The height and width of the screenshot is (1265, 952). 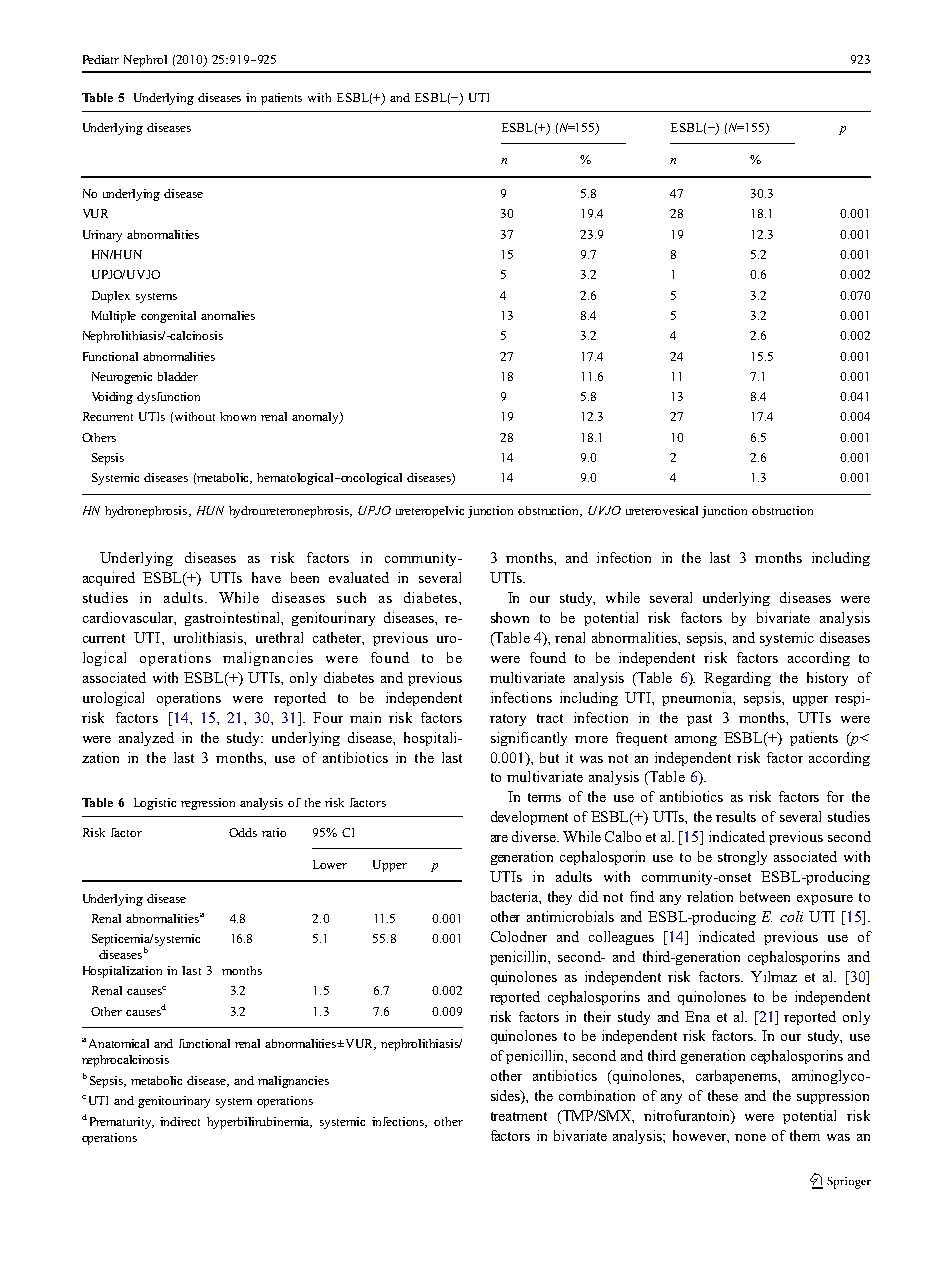 I want to click on congenital, so click(x=168, y=317).
